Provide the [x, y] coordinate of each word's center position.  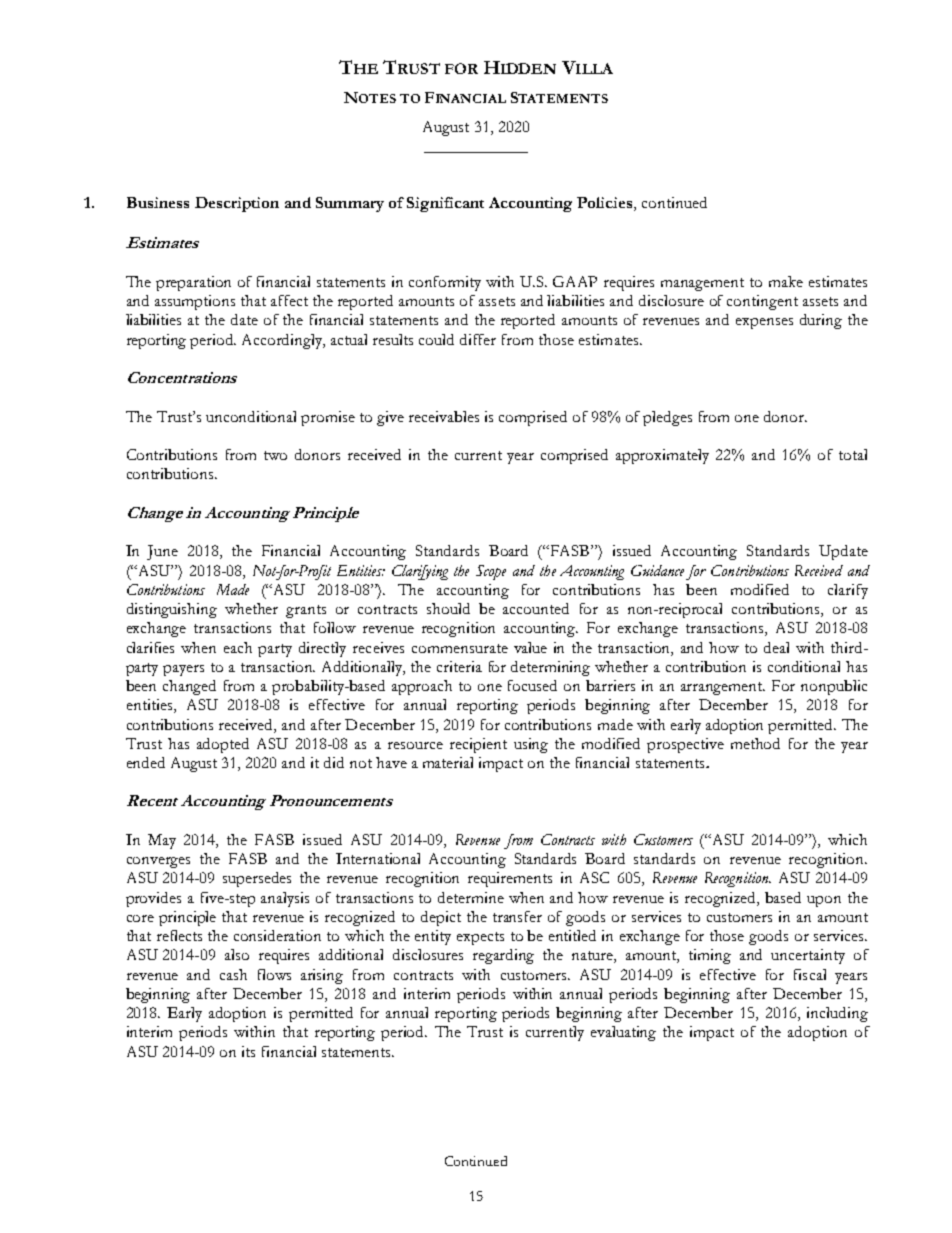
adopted [223, 745]
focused [532, 685]
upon [824, 901]
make [786, 281]
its [248, 1051]
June [162, 552]
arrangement [723, 688]
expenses [764, 323]
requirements [510, 879]
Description [237, 204]
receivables [444, 416]
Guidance [657, 570]
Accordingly [283, 341]
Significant [445, 204]
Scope [491, 572]
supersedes [257, 879]
